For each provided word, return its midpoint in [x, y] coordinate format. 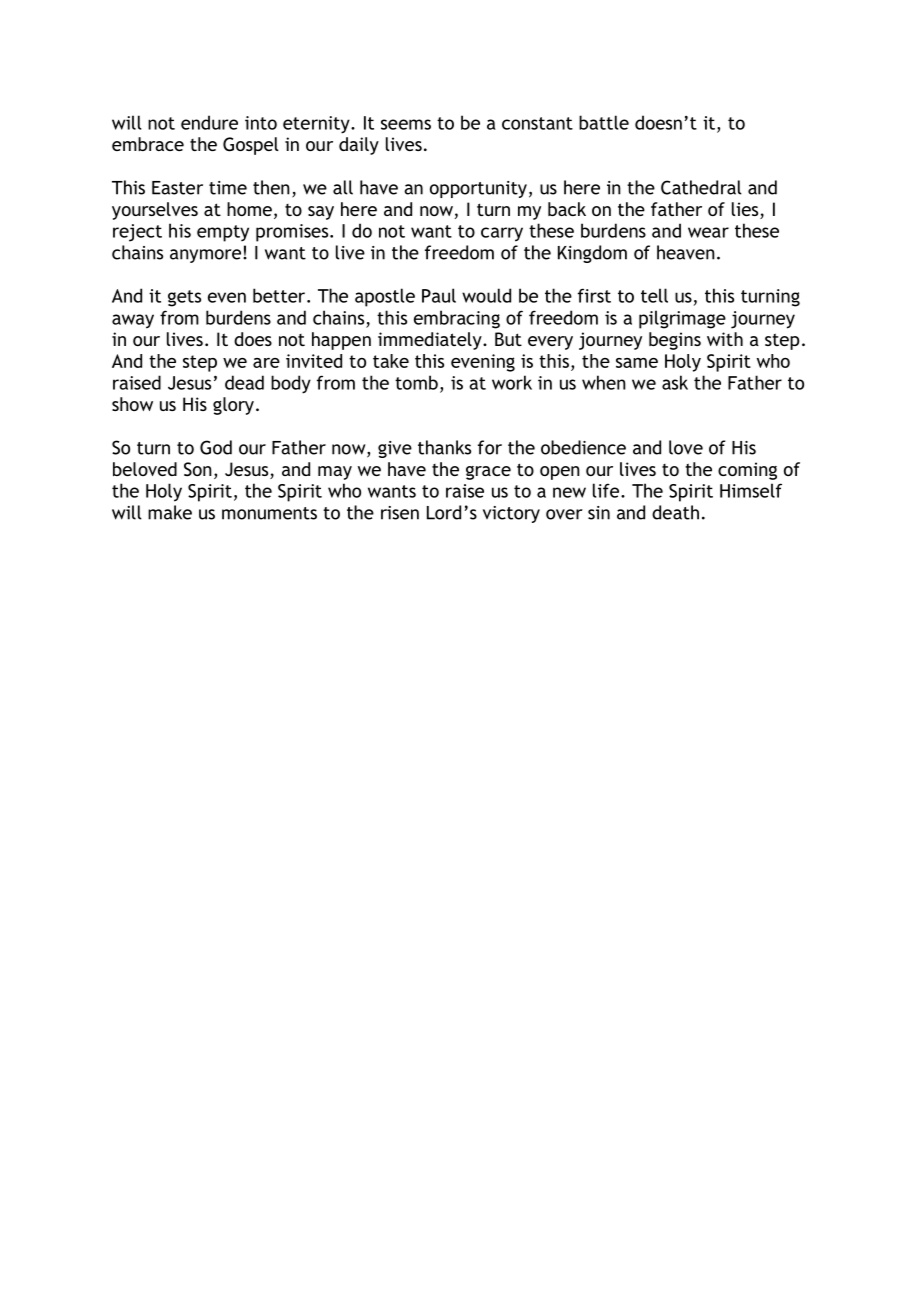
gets [184, 298]
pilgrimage [682, 319]
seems [406, 124]
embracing [457, 319]
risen [400, 513]
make [170, 512]
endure [209, 122]
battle [604, 122]
